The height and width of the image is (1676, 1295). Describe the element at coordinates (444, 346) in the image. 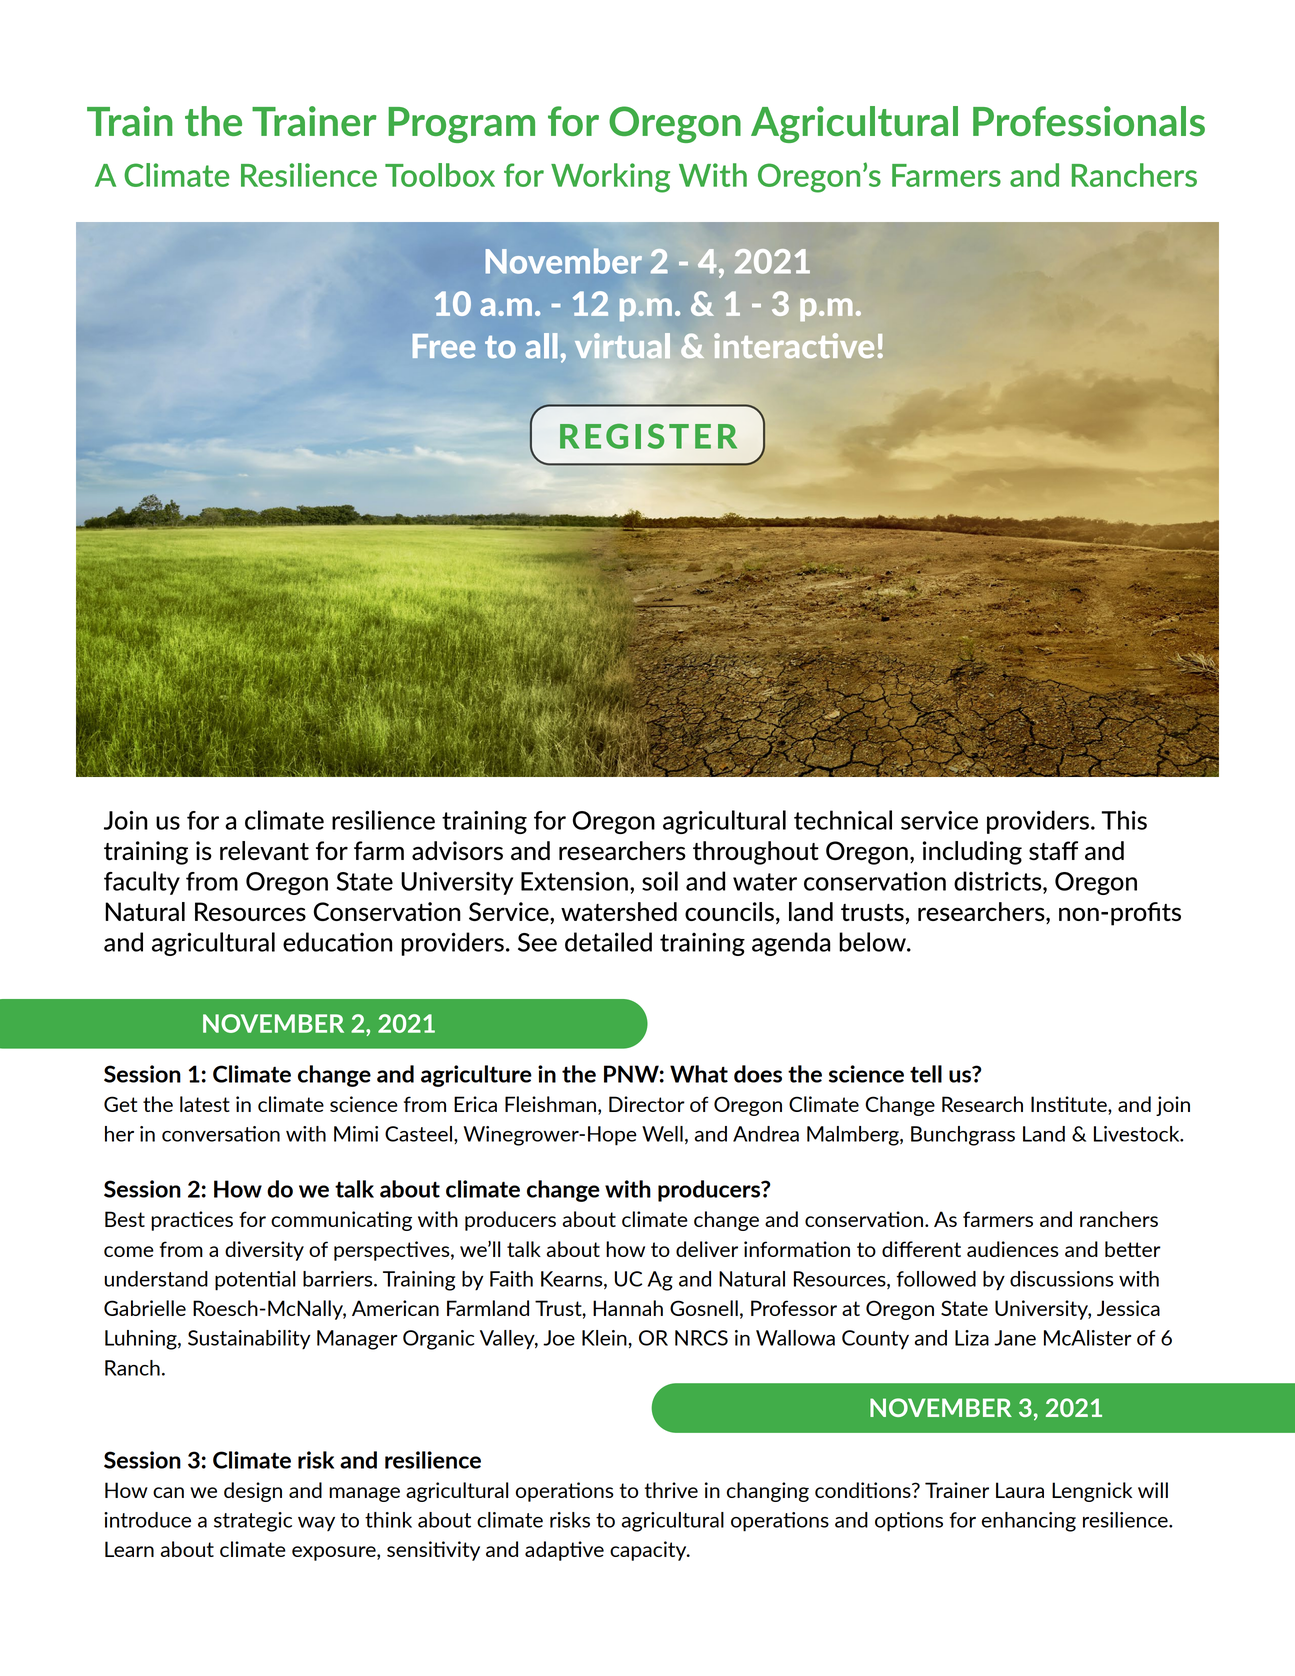

I see `Free` at that location.
